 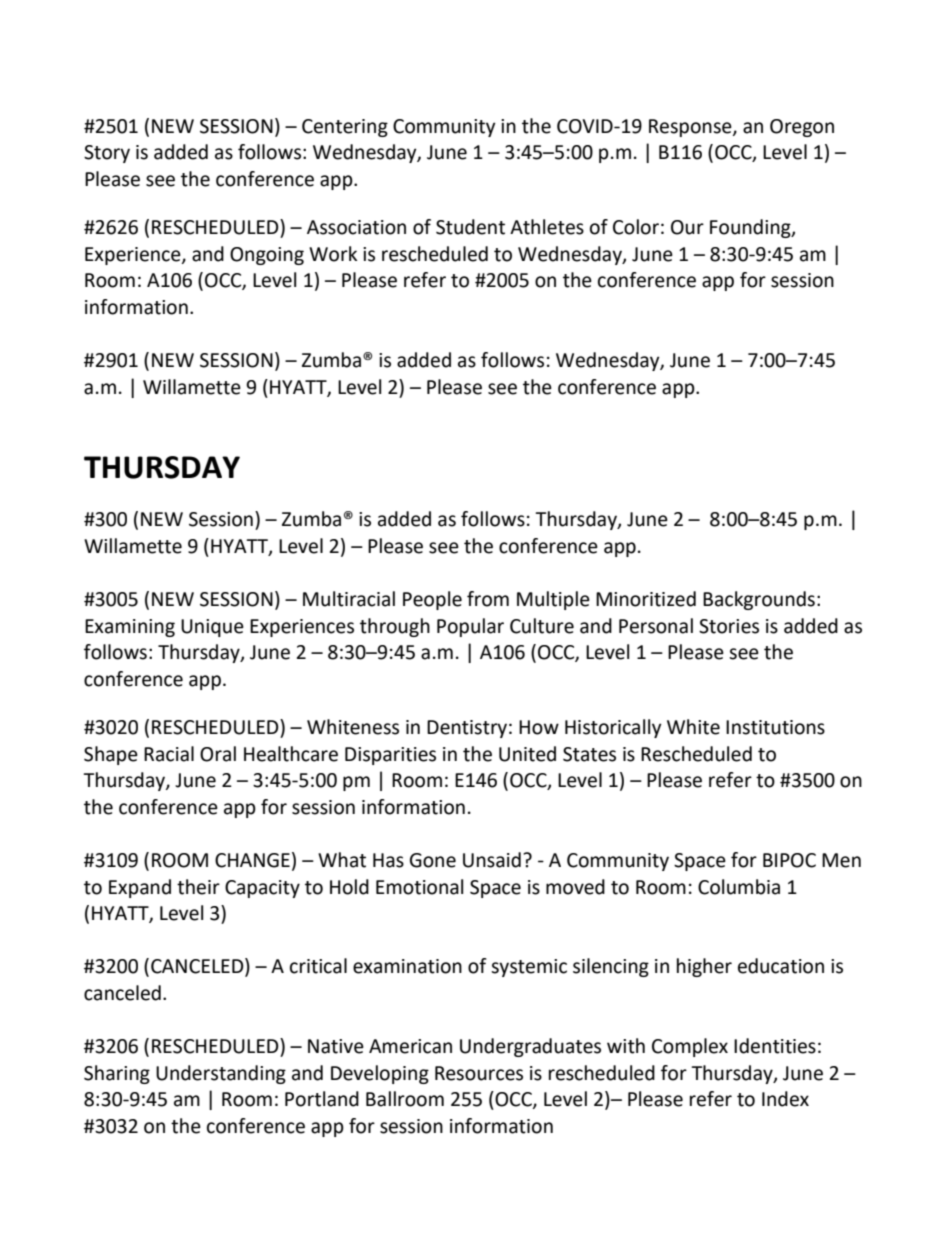 I want to click on Popular, so click(x=470, y=627).
